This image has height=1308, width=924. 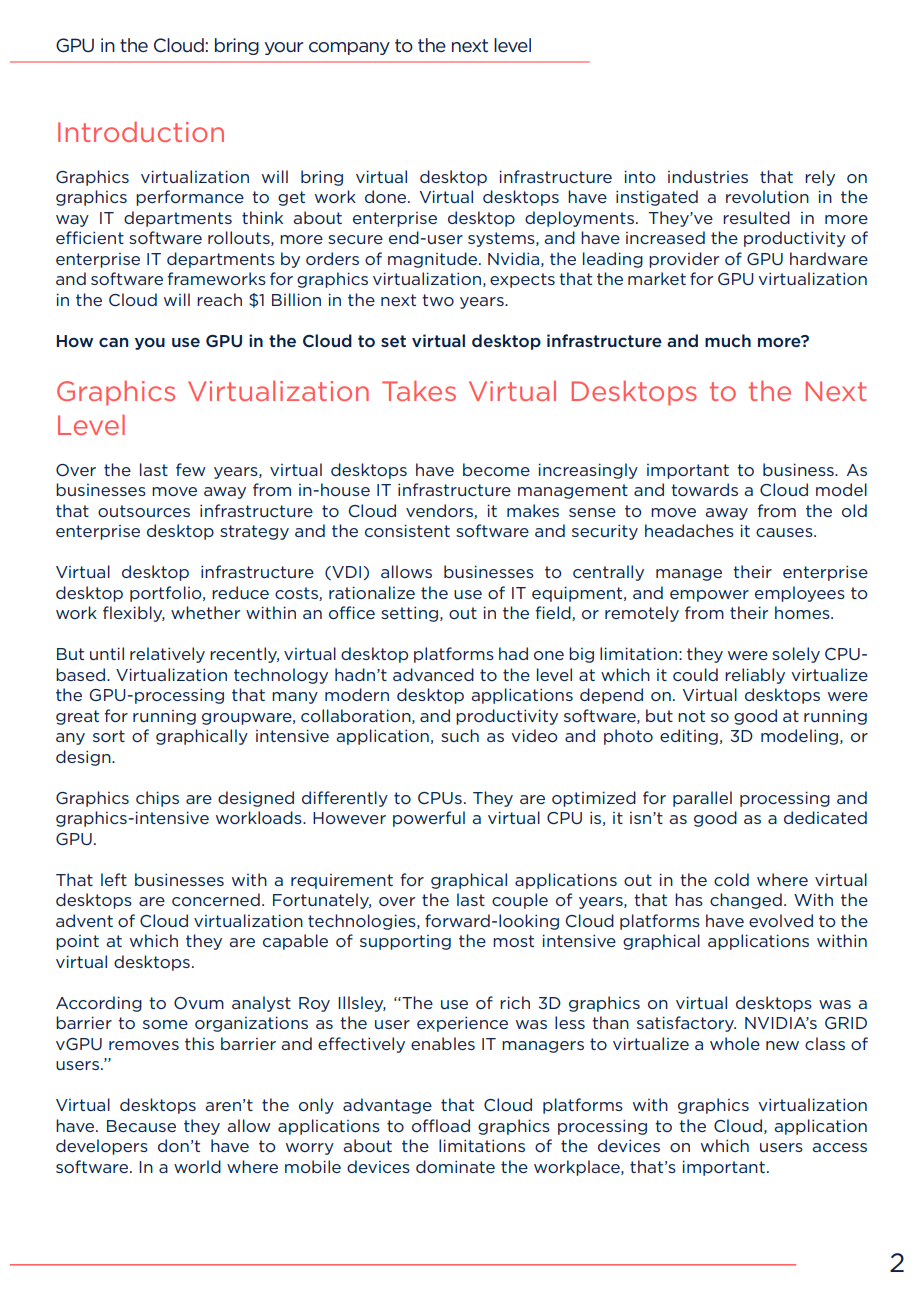 What do you see at coordinates (520, 901) in the image?
I see `couple` at bounding box center [520, 901].
